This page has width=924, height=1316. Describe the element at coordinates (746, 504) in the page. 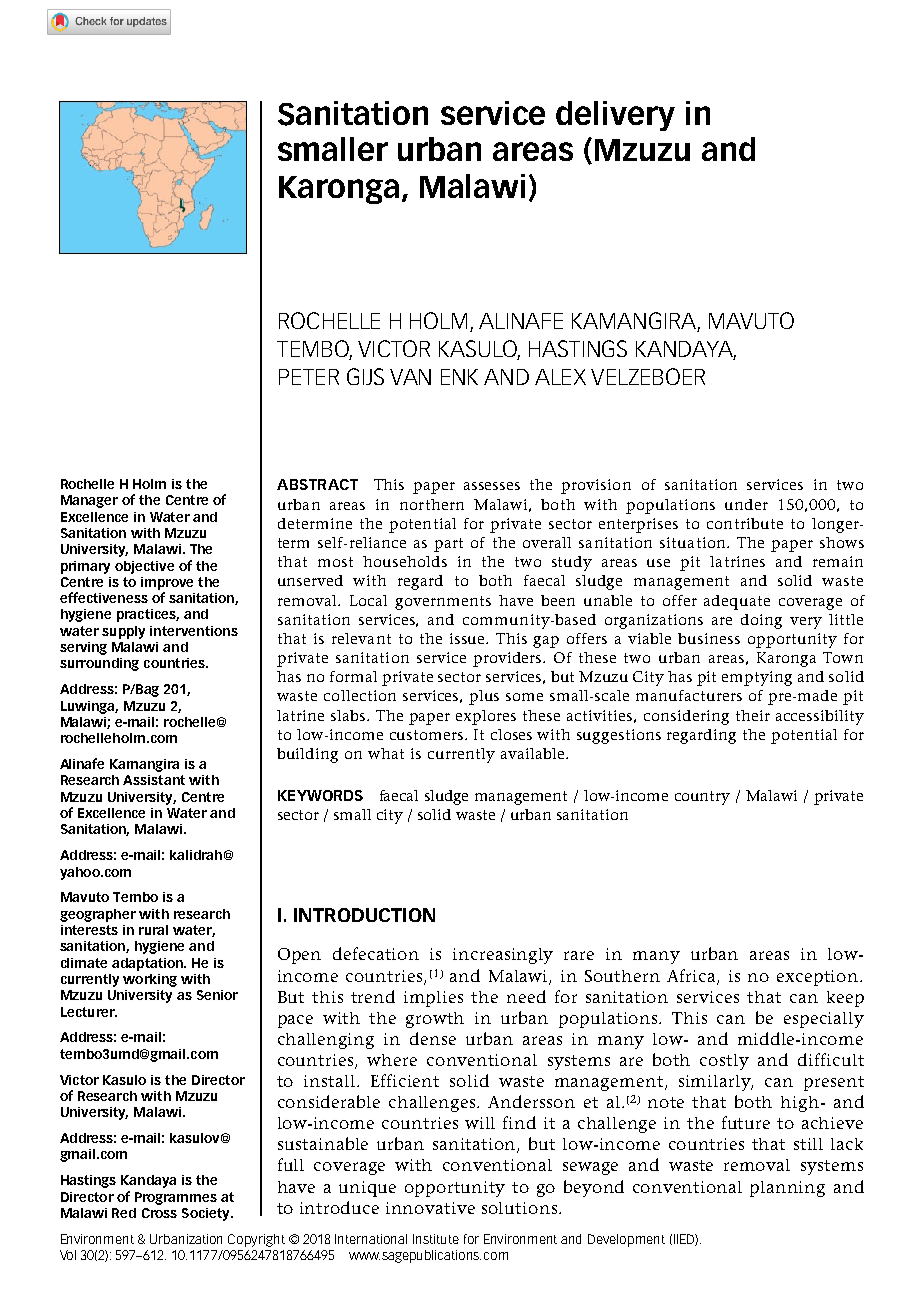

I see `under` at that location.
